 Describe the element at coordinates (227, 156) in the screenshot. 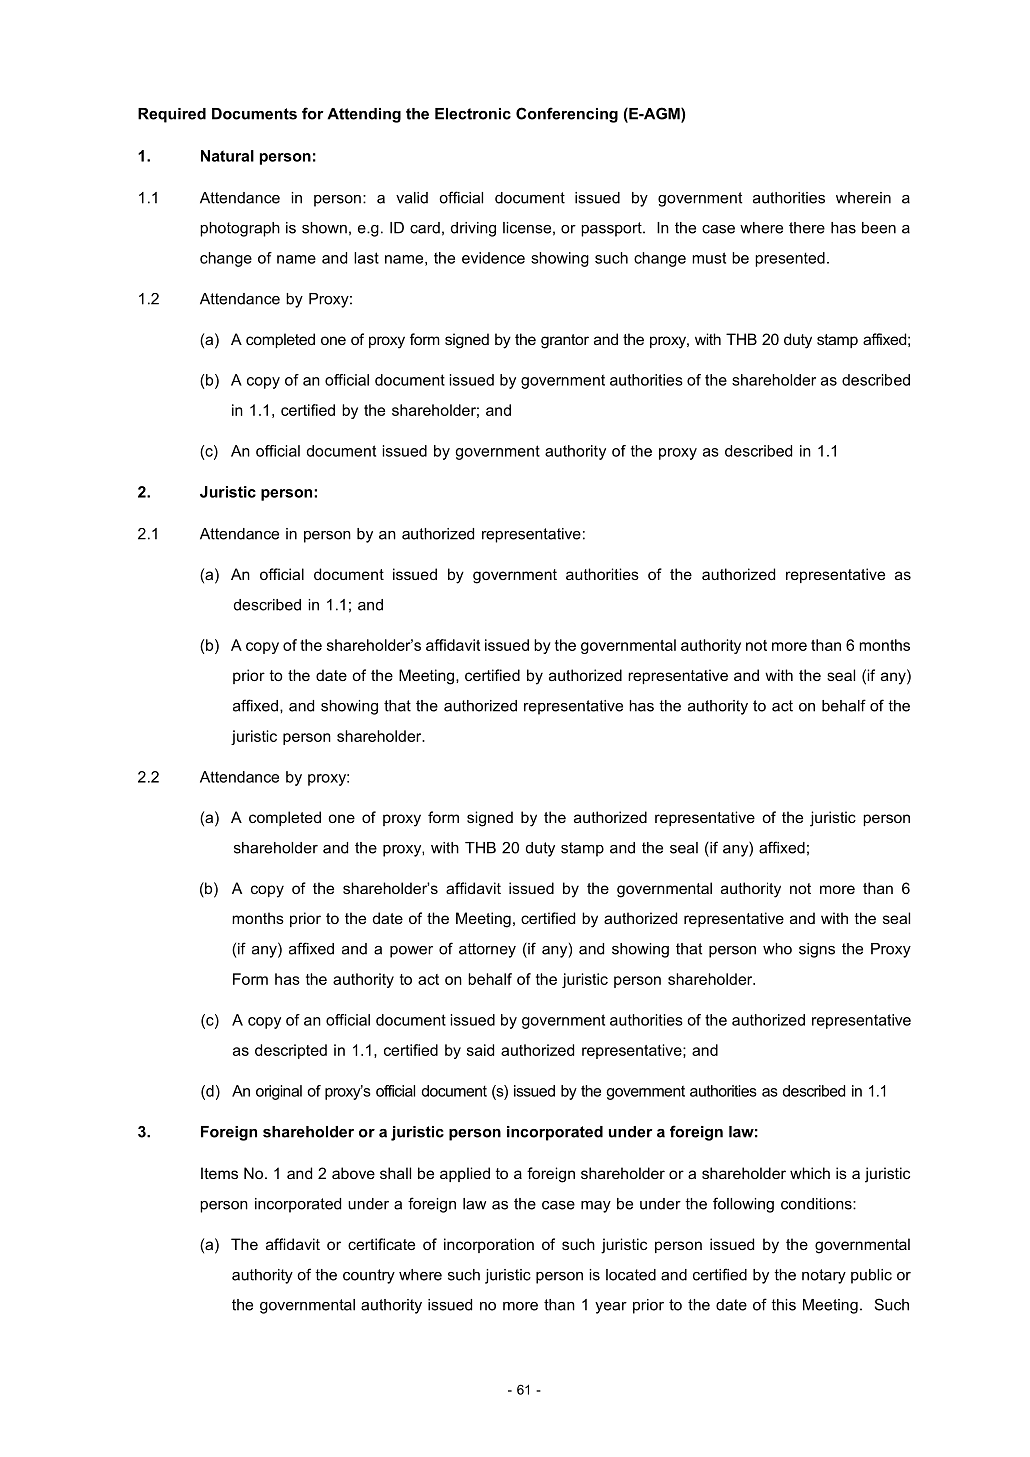

I see `Natural` at that location.
